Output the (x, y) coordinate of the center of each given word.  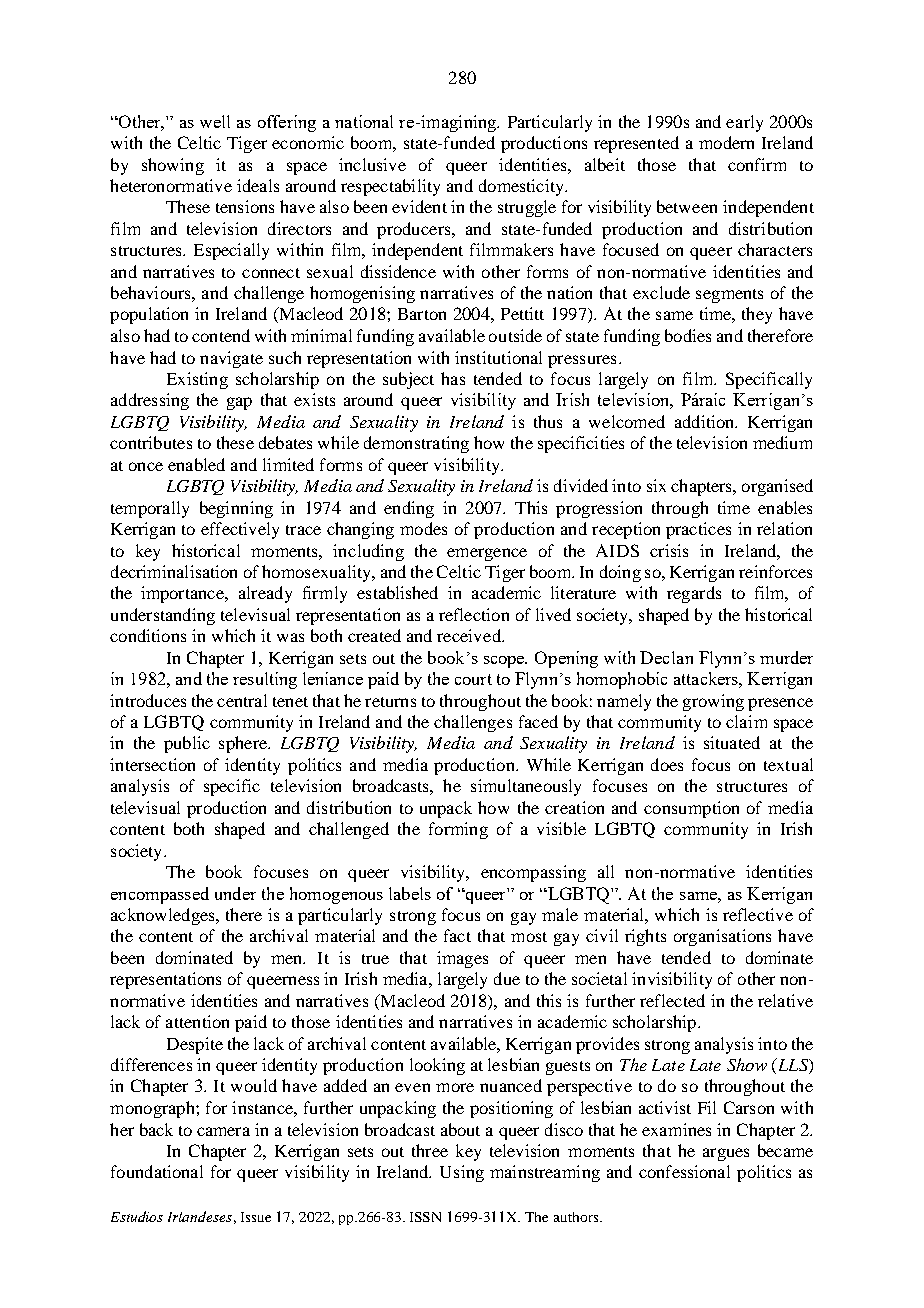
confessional (684, 1171)
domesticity (522, 187)
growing (713, 702)
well (215, 121)
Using (462, 1173)
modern (726, 142)
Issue (256, 1217)
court (473, 679)
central (242, 700)
